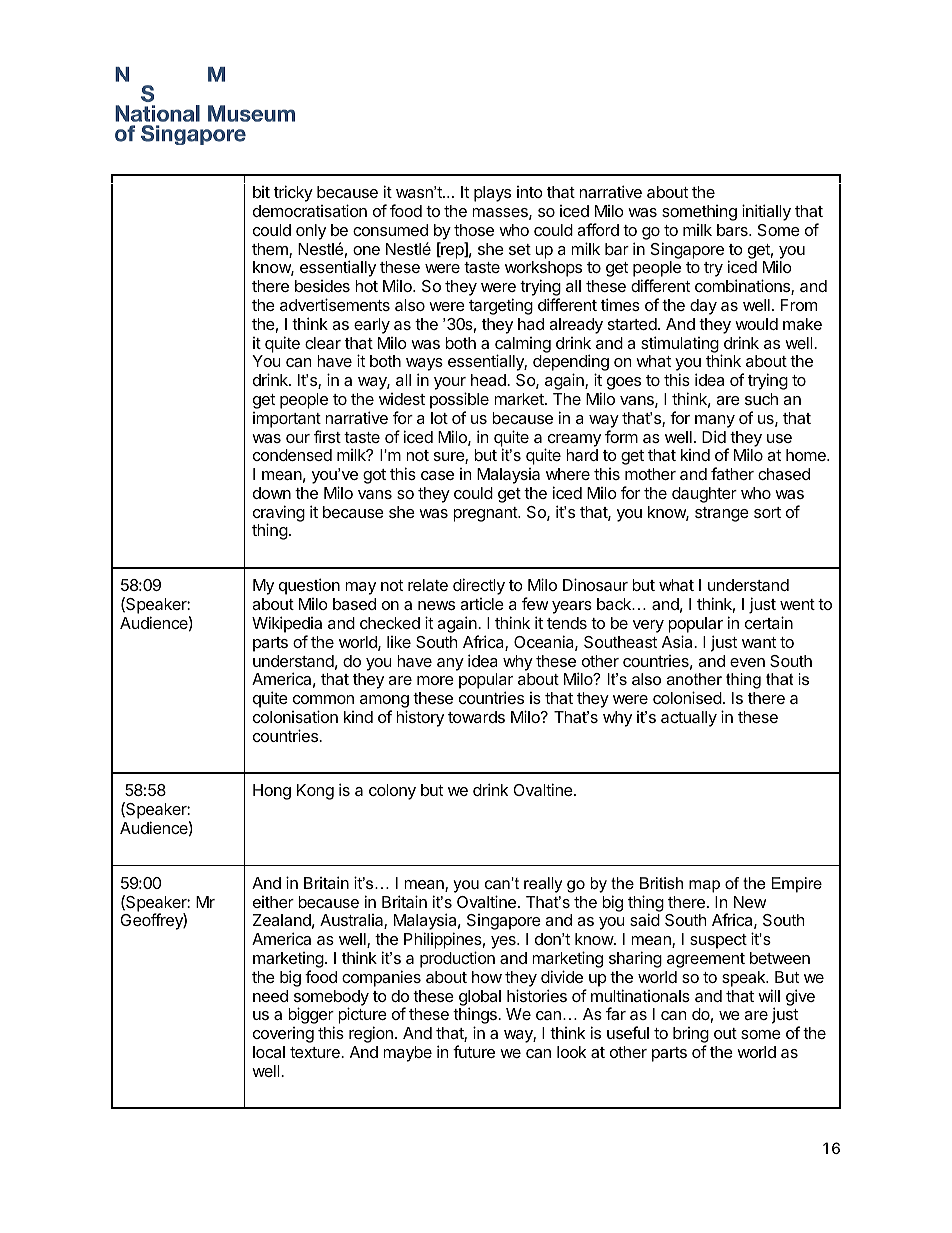  Describe the element at coordinates (733, 230) in the document. I see `bars` at that location.
